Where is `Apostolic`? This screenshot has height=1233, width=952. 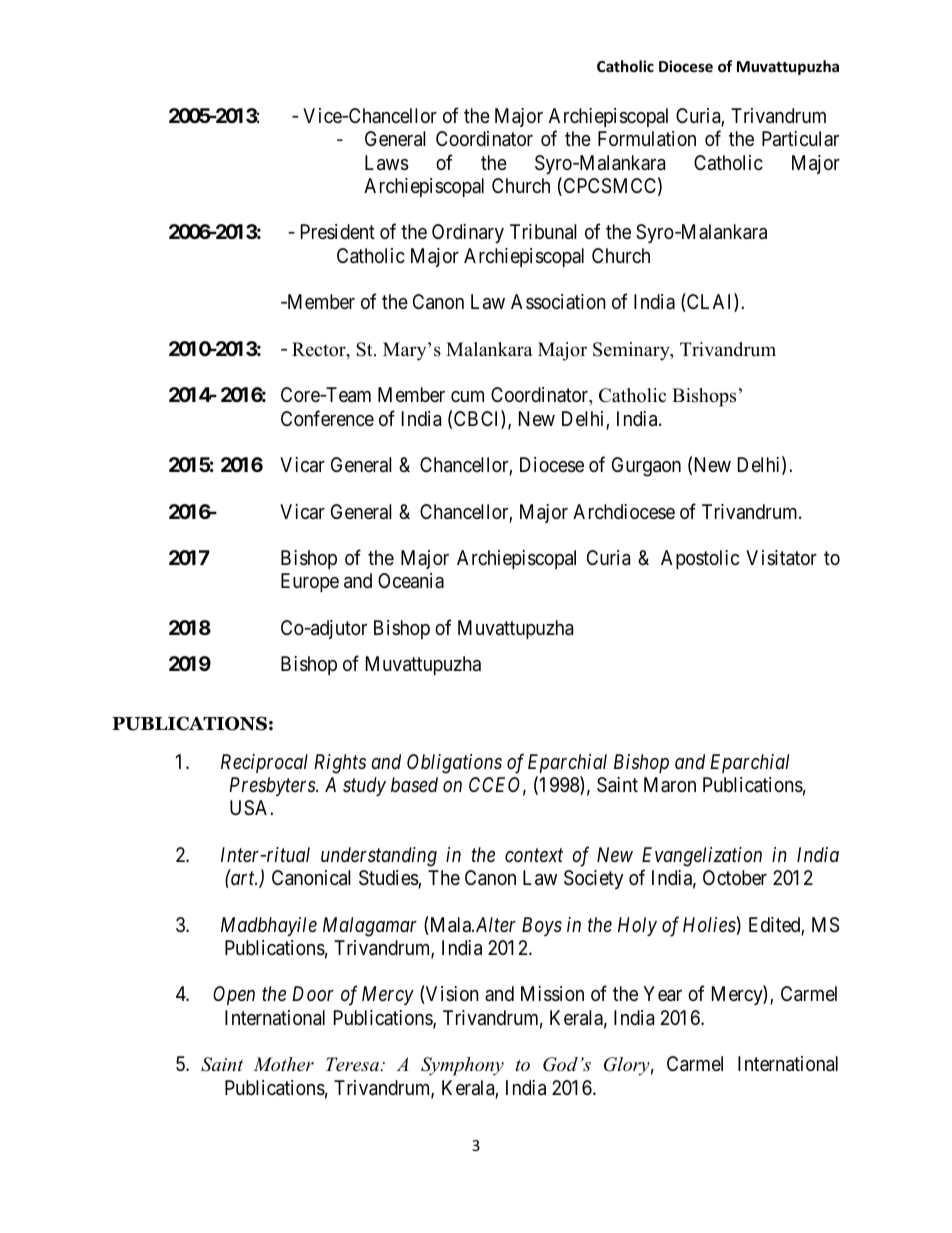 Apostolic is located at coordinates (700, 559).
